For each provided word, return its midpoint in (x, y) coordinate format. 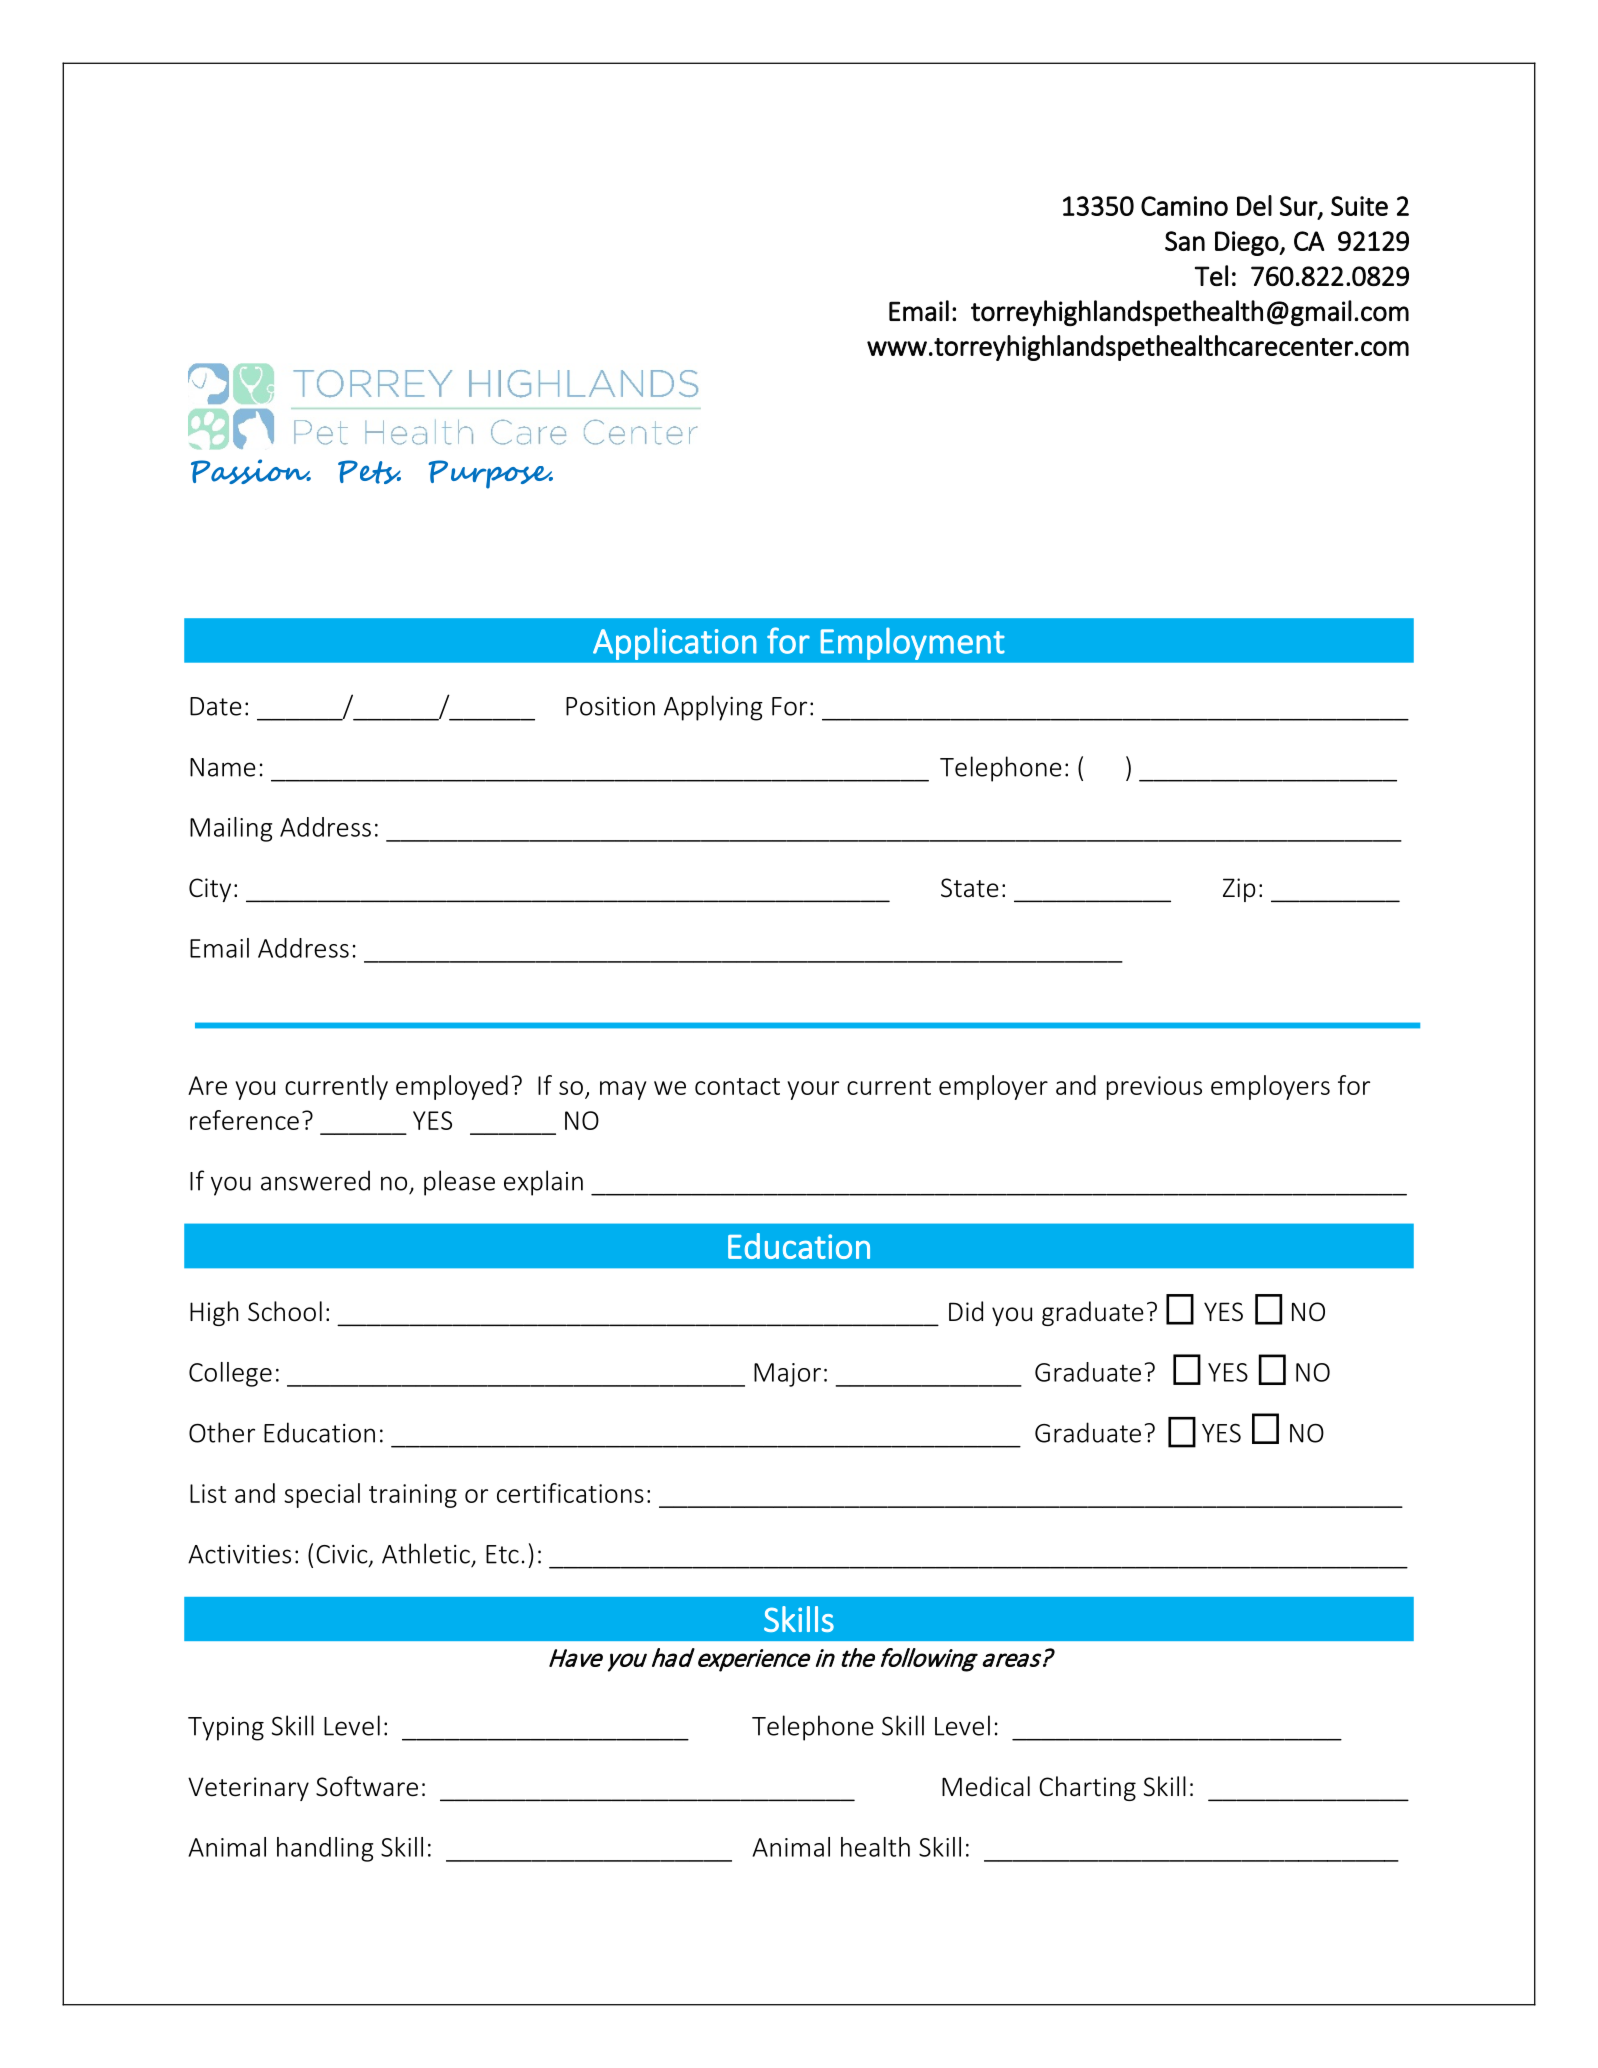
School (285, 1311)
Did (966, 1311)
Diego (1247, 243)
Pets (369, 472)
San (1185, 241)
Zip (1239, 890)
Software (367, 1786)
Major (787, 1375)
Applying (713, 708)
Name (223, 767)
